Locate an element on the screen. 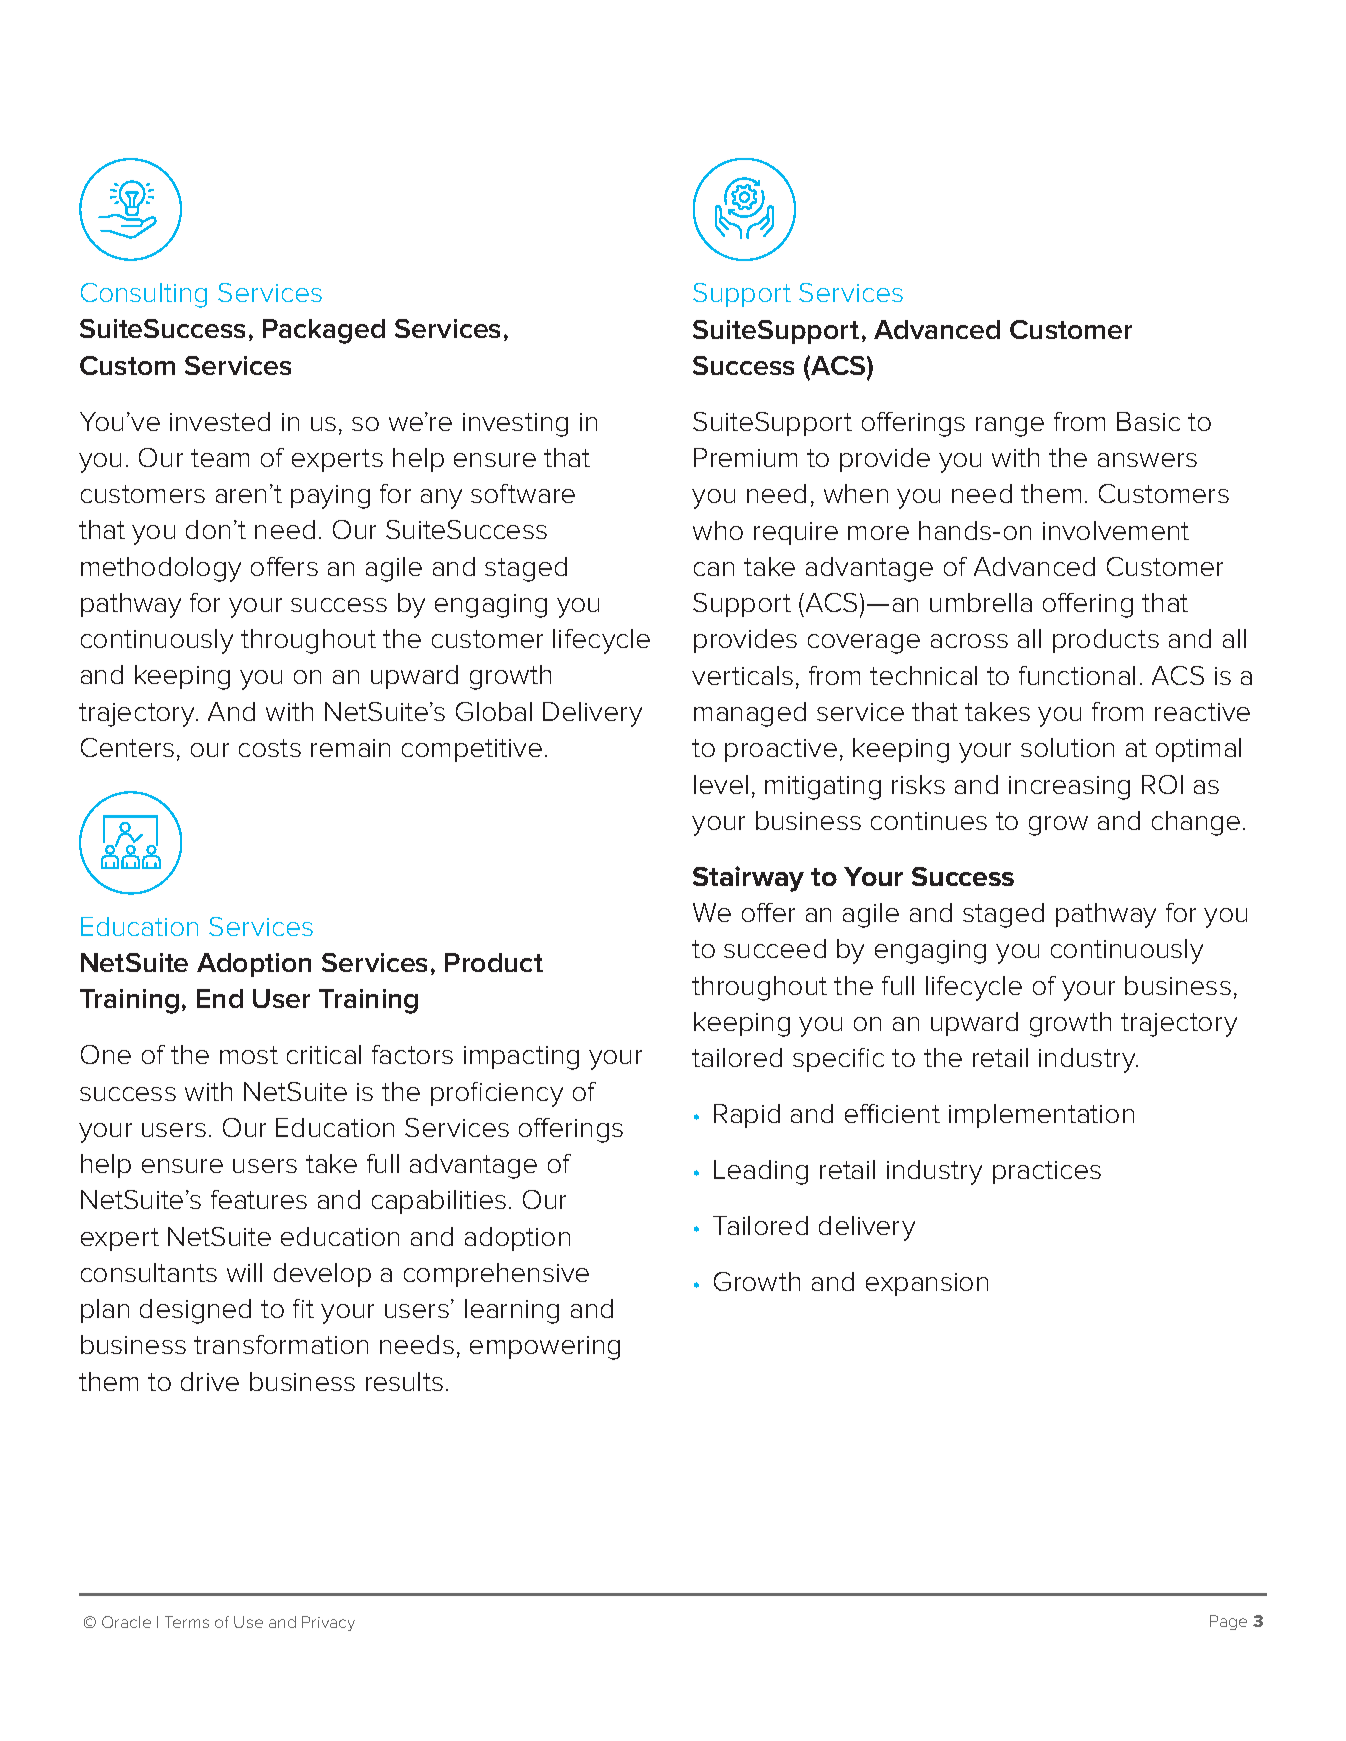  investing is located at coordinates (515, 425).
